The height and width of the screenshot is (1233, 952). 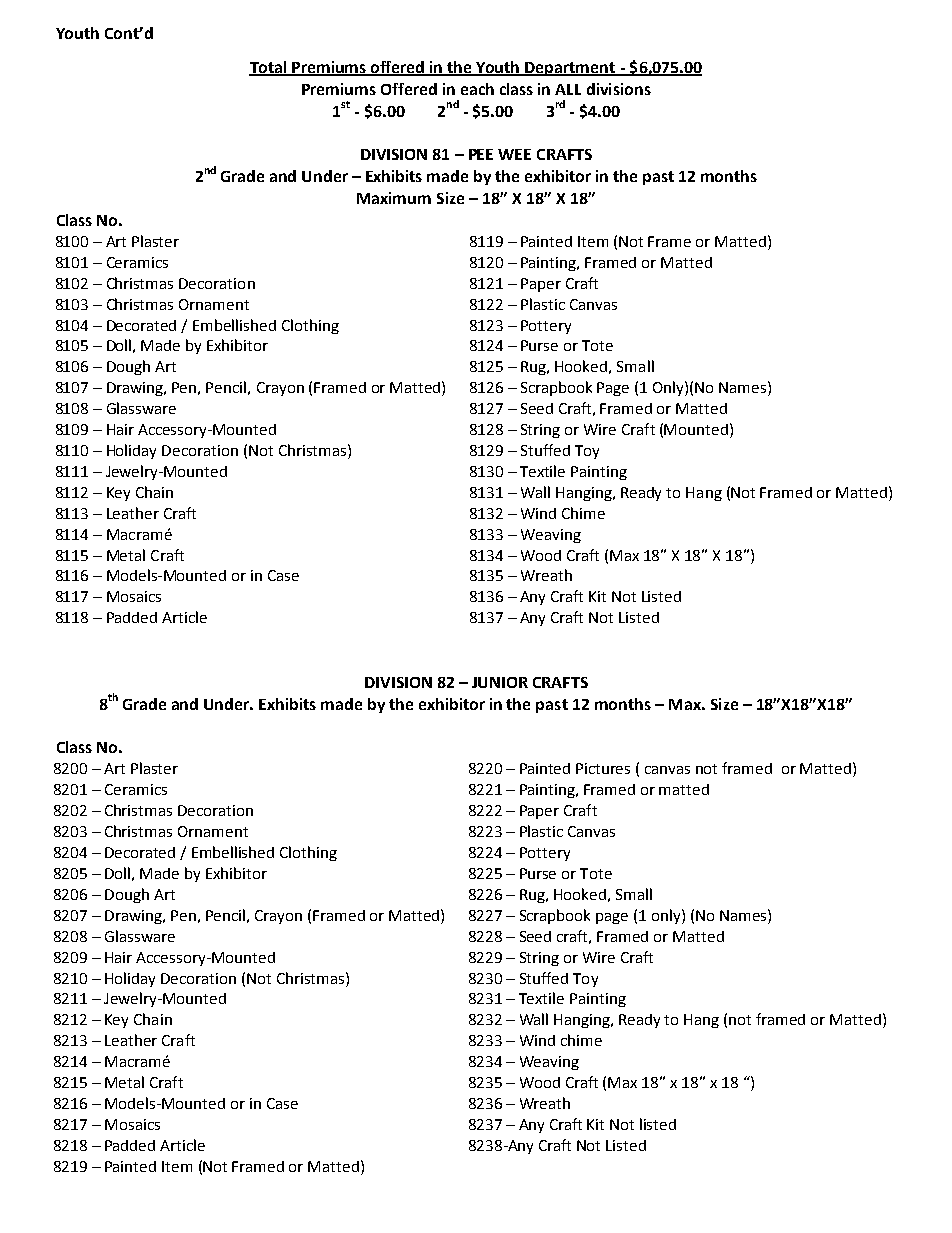 What do you see at coordinates (477, 89) in the screenshot?
I see `each` at bounding box center [477, 89].
